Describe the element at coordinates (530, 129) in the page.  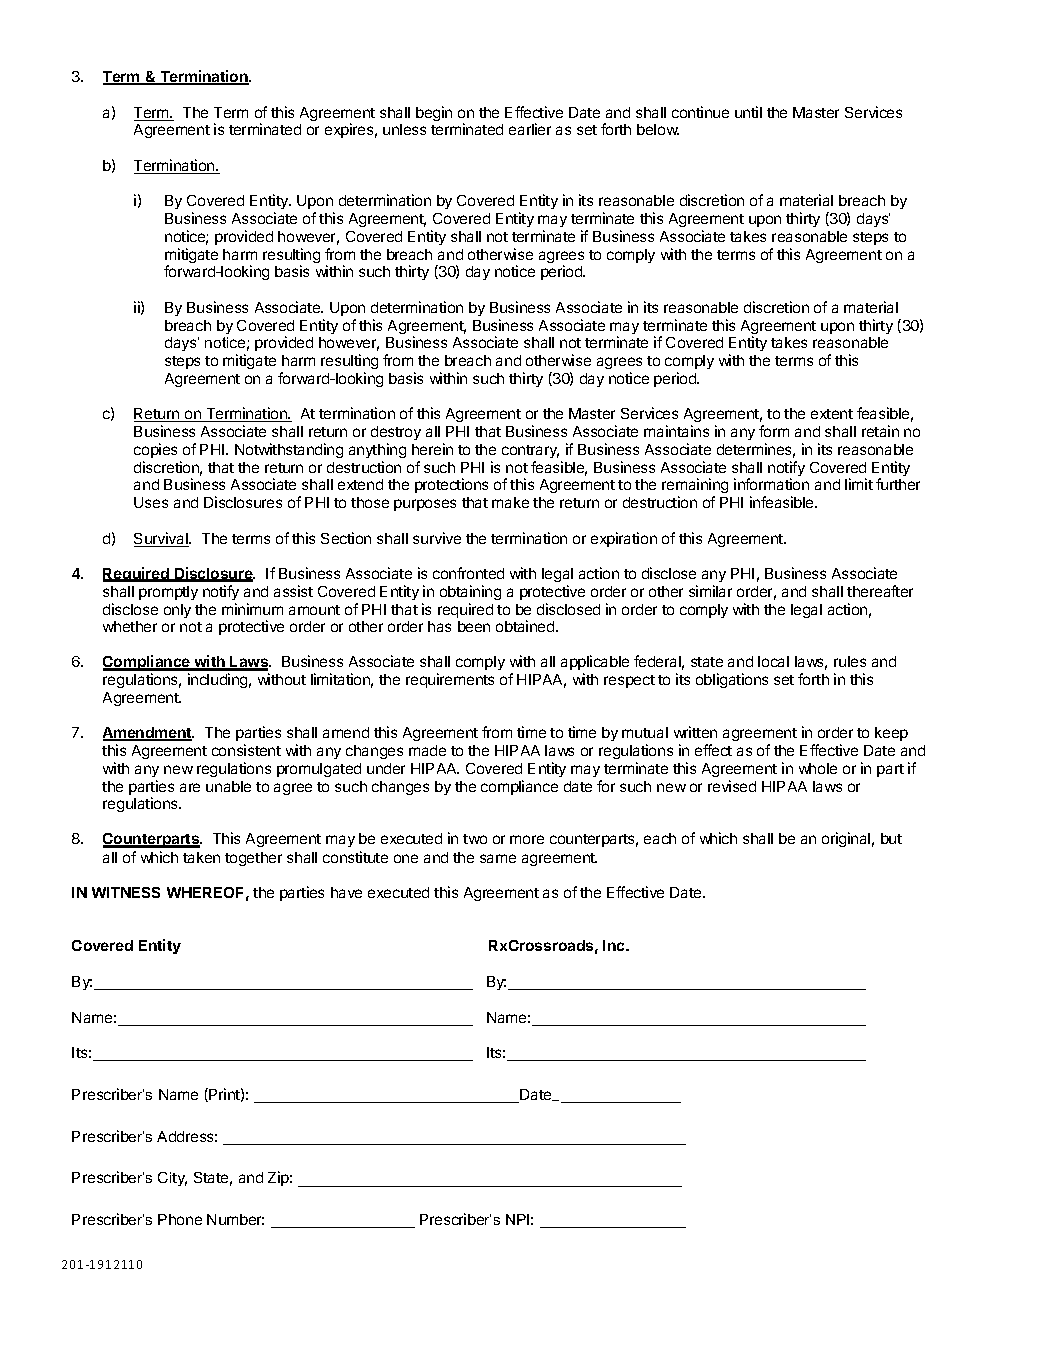
I see `earlier` at that location.
